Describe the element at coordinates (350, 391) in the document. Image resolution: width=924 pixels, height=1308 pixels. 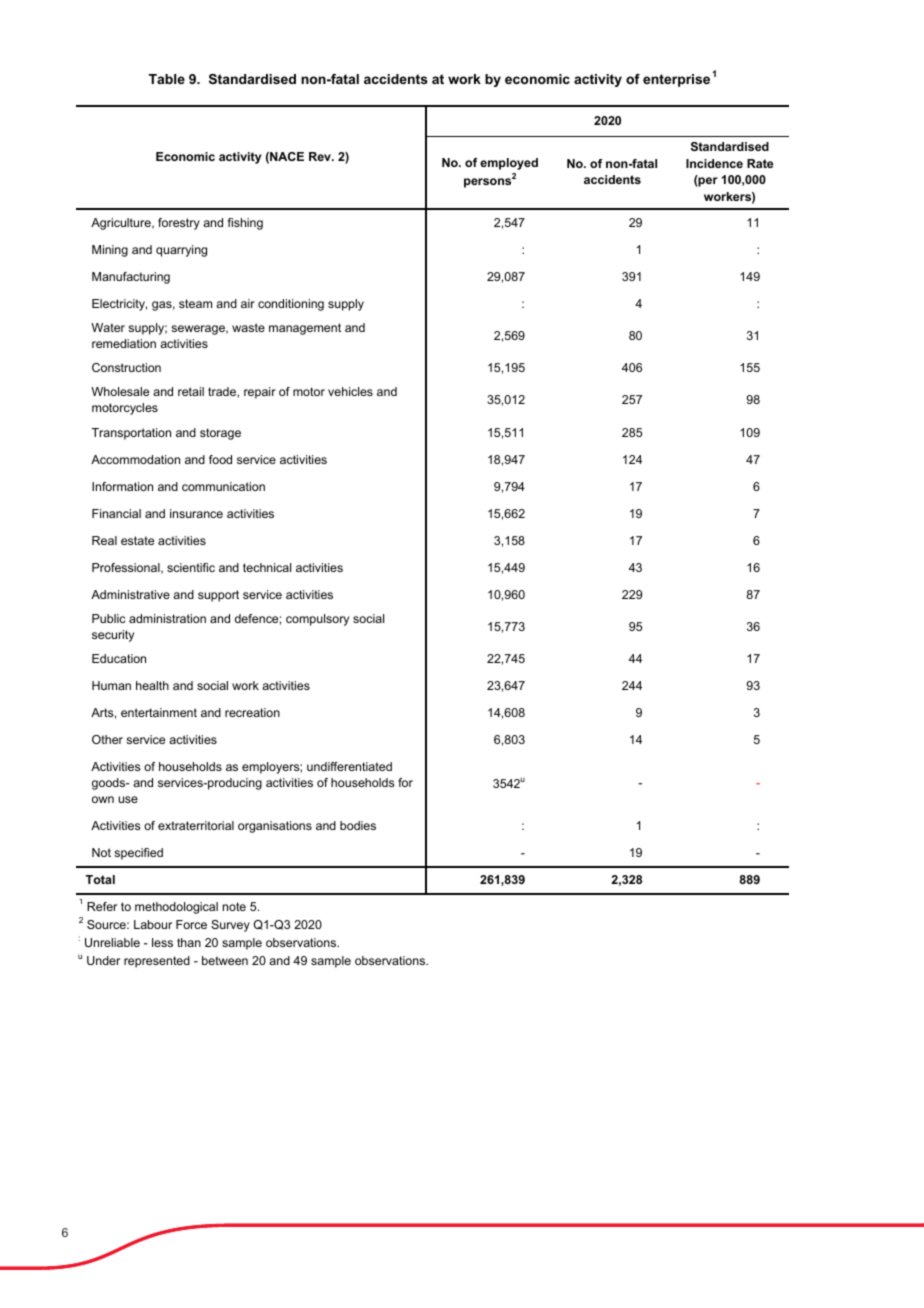
I see `vehicles` at that location.
